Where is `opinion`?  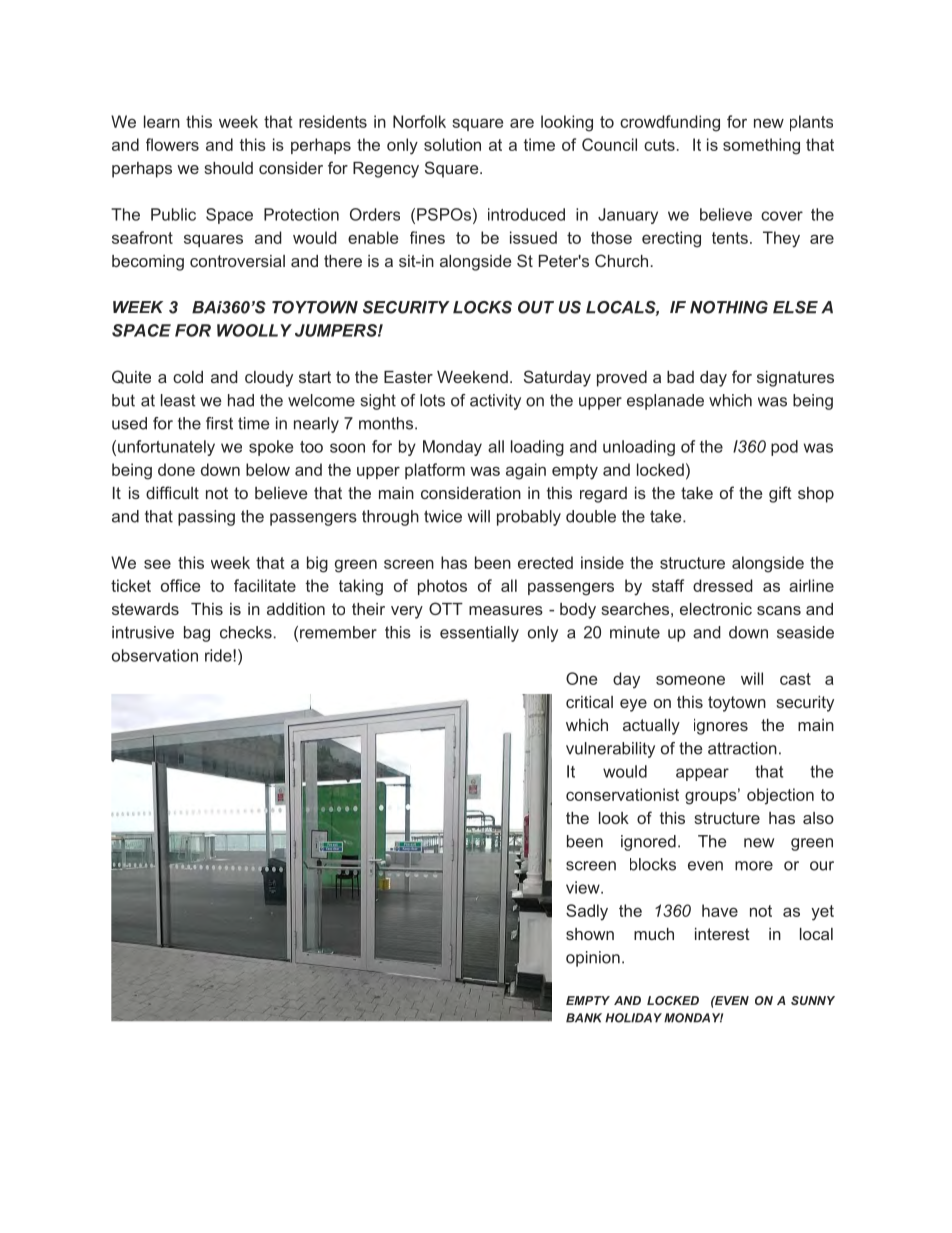
opinion is located at coordinates (593, 959).
